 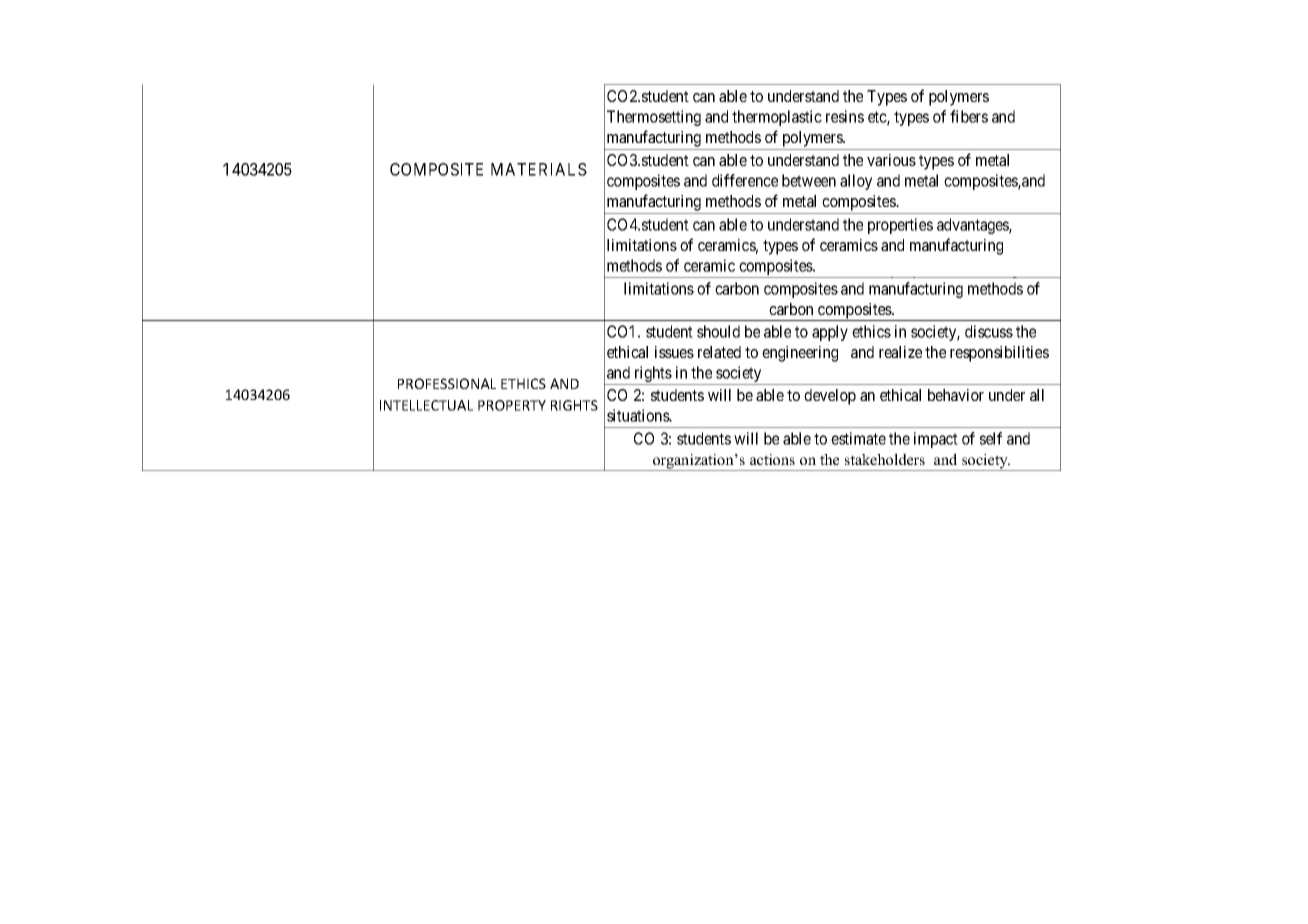 I want to click on thermoplastic, so click(x=777, y=118).
